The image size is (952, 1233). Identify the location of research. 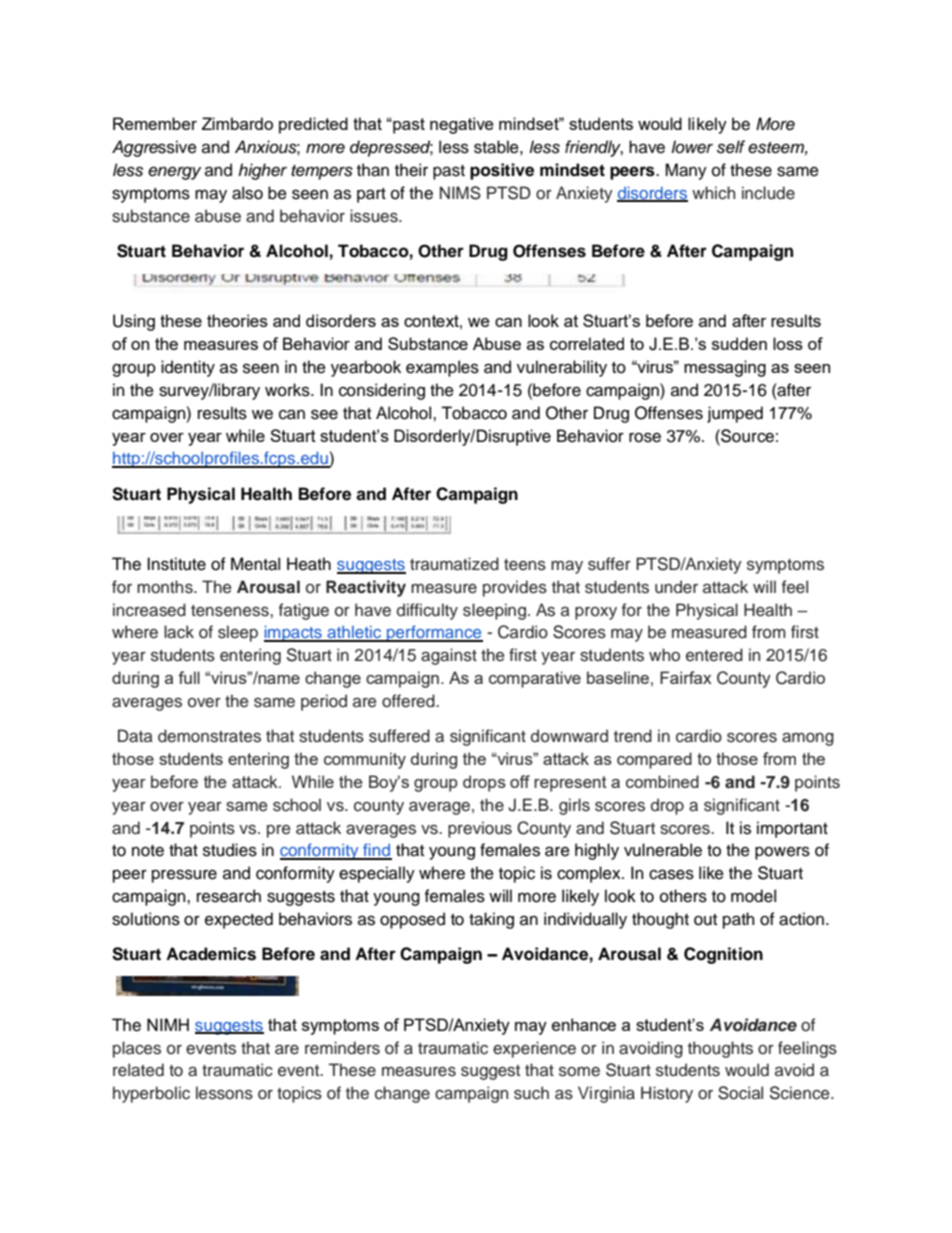
(229, 896).
